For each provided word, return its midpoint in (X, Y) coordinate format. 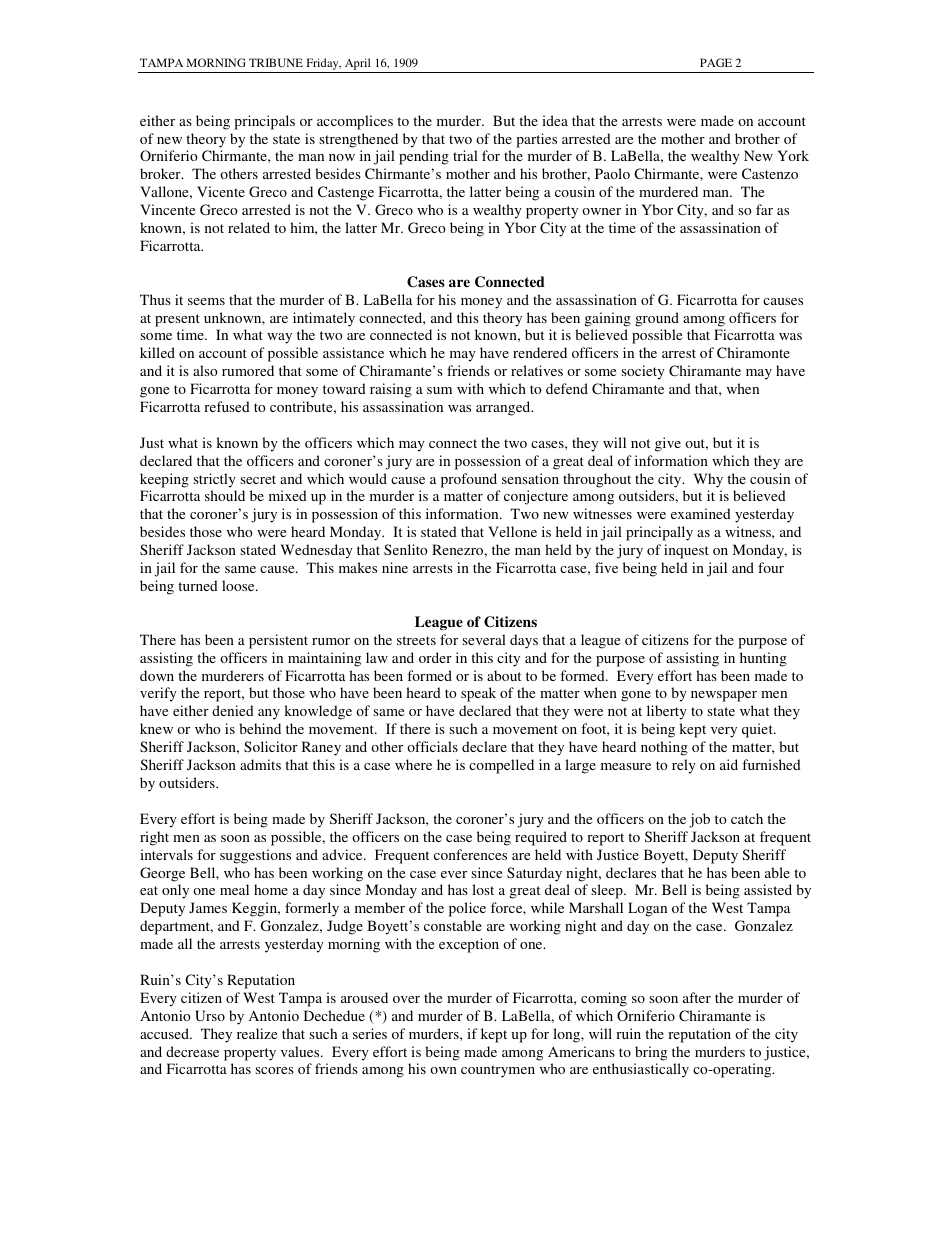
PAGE (716, 62)
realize (257, 1033)
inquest (686, 551)
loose (239, 585)
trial (465, 155)
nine (395, 567)
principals (264, 122)
